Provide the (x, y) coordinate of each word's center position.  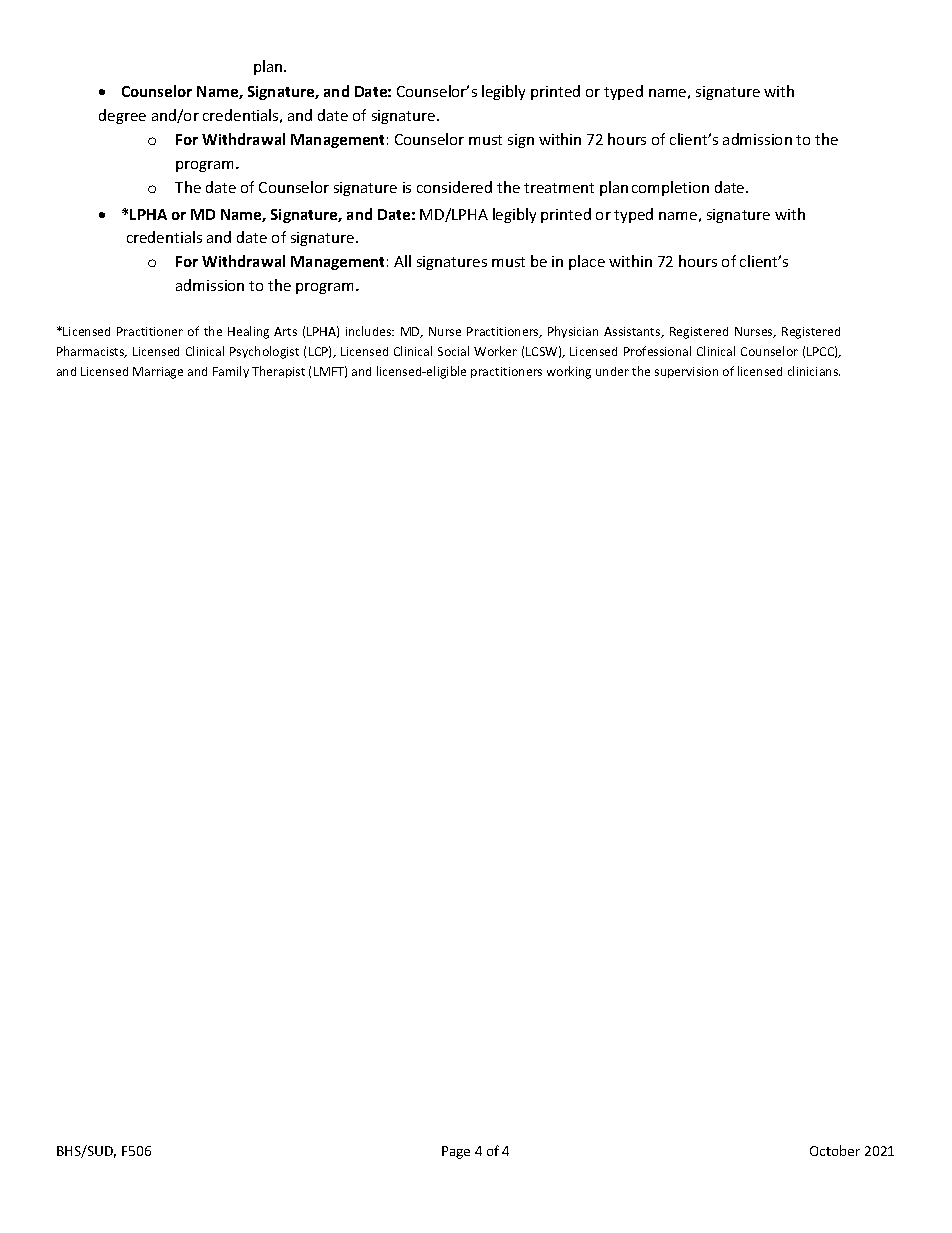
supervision (686, 372)
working (569, 372)
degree (122, 116)
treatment (559, 188)
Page (456, 1152)
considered (454, 187)
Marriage (158, 373)
